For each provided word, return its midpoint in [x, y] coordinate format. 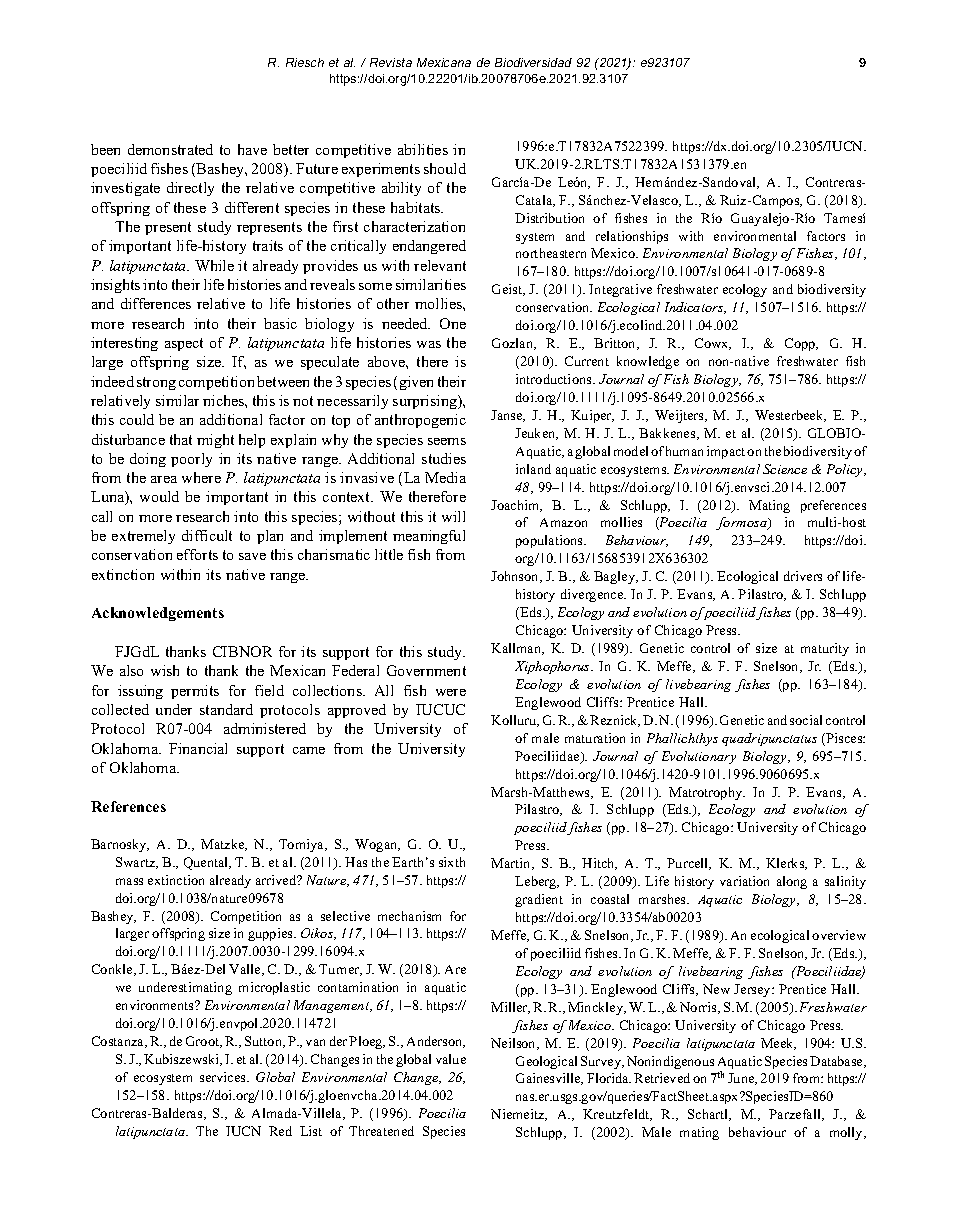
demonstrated [170, 149]
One [453, 323]
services [224, 1077]
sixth [452, 862]
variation [744, 881]
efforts [197, 554]
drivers [803, 576]
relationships [632, 237]
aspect [184, 344]
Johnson [516, 577]
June [742, 1079]
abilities [423, 149]
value [451, 1059]
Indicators [695, 308]
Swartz [137, 863]
